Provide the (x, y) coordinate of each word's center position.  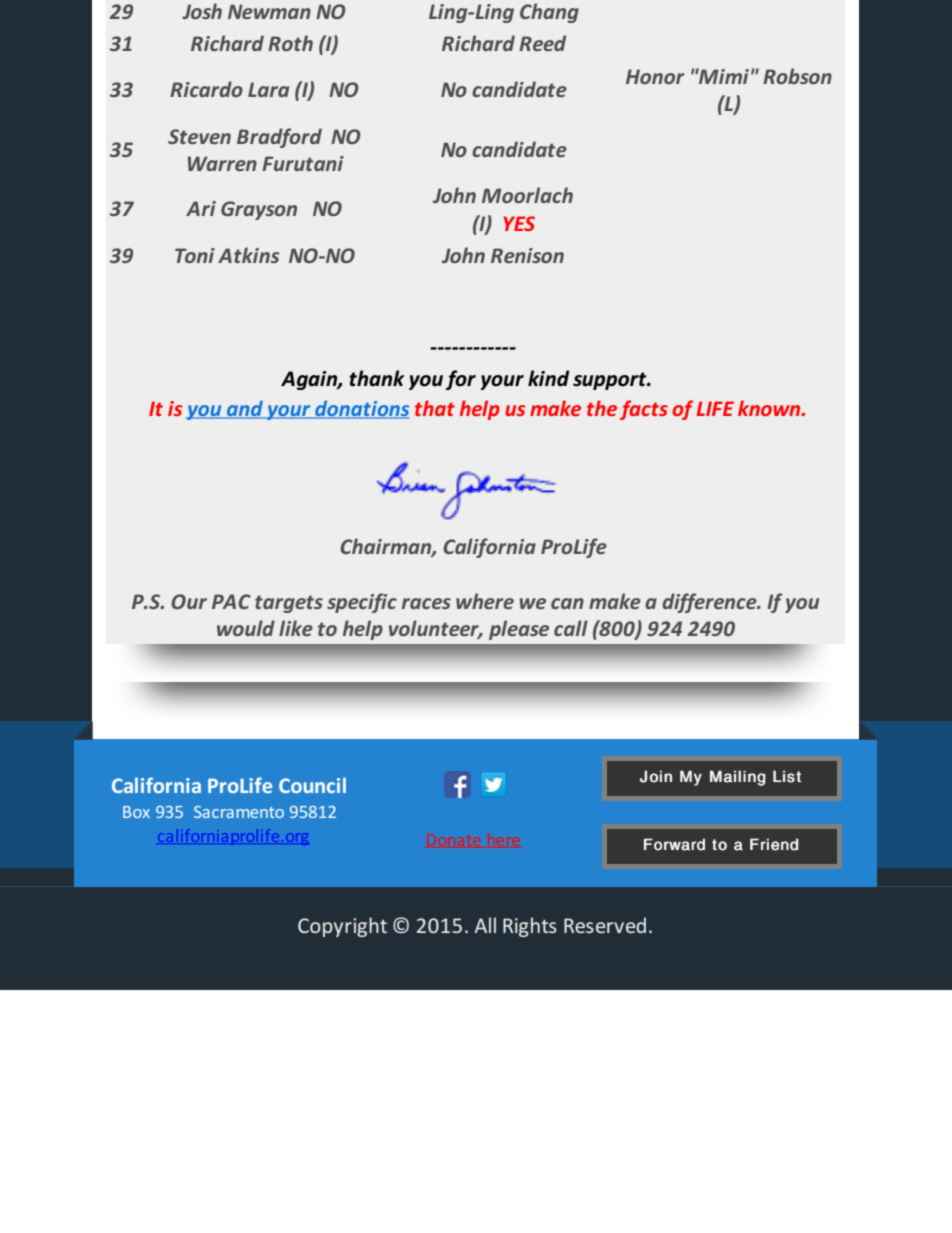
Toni (195, 255)
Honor (655, 76)
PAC (231, 601)
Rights (530, 927)
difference (710, 603)
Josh (202, 11)
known (770, 408)
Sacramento (239, 812)
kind (549, 378)
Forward (674, 844)
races (426, 603)
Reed (542, 43)
